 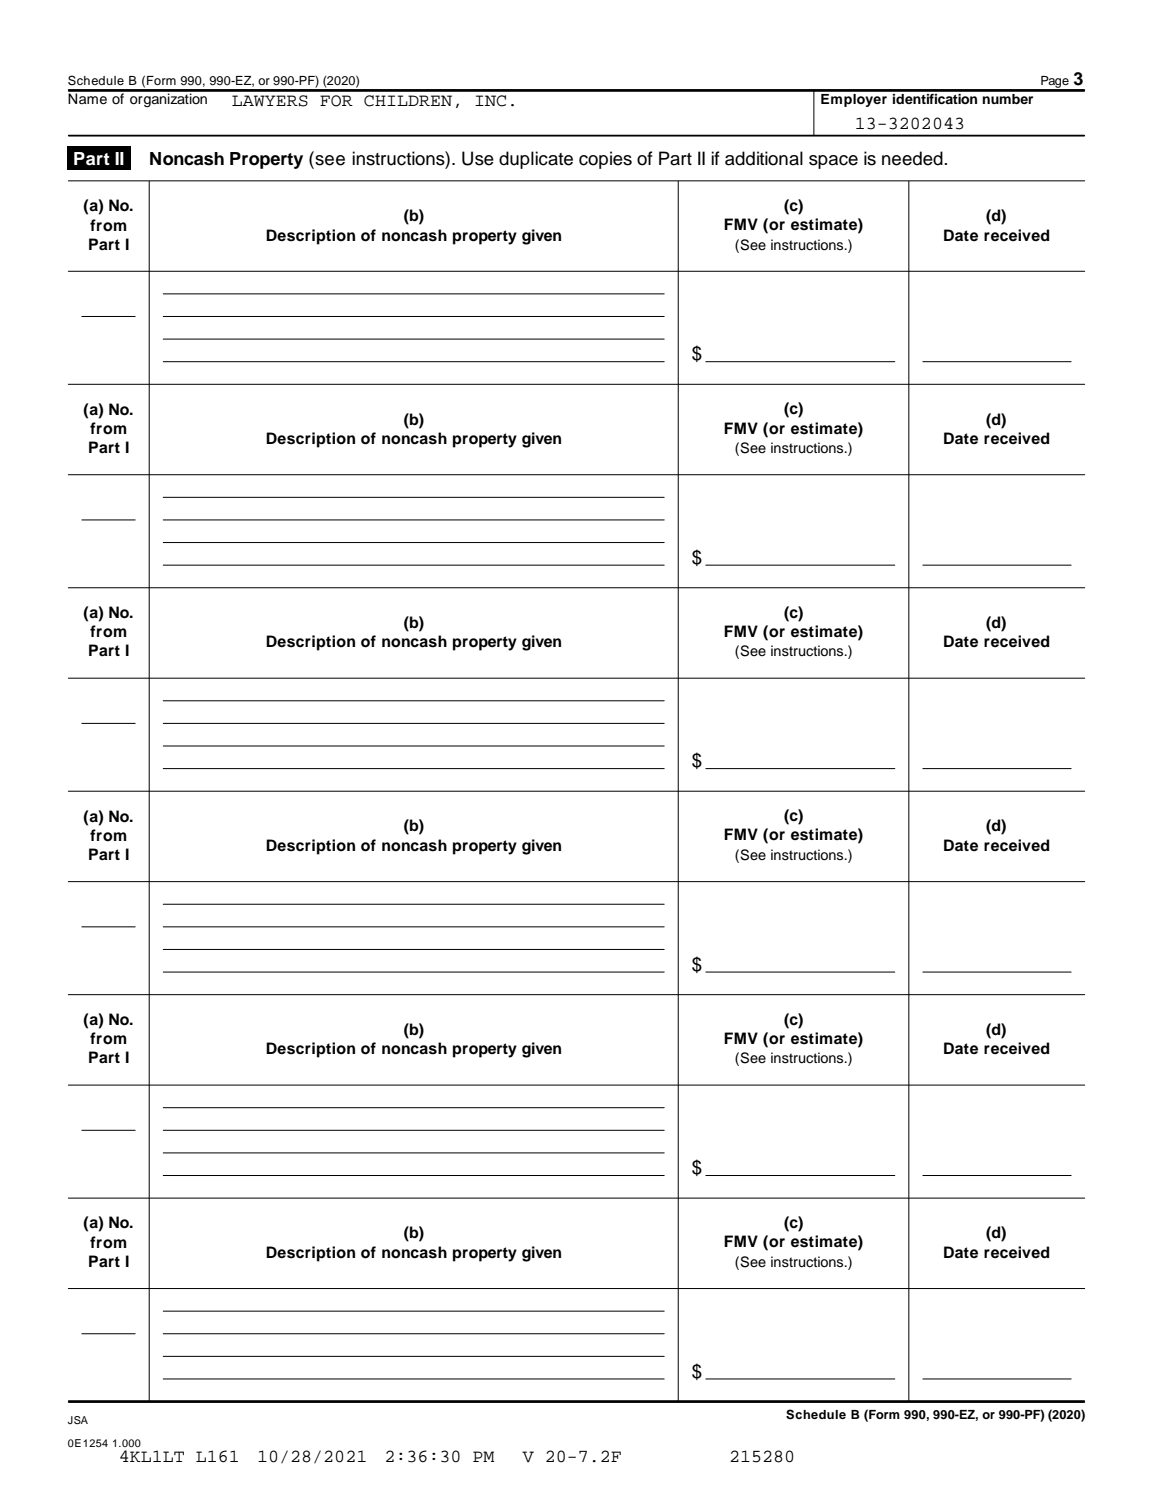 I want to click on space, so click(x=833, y=162).
